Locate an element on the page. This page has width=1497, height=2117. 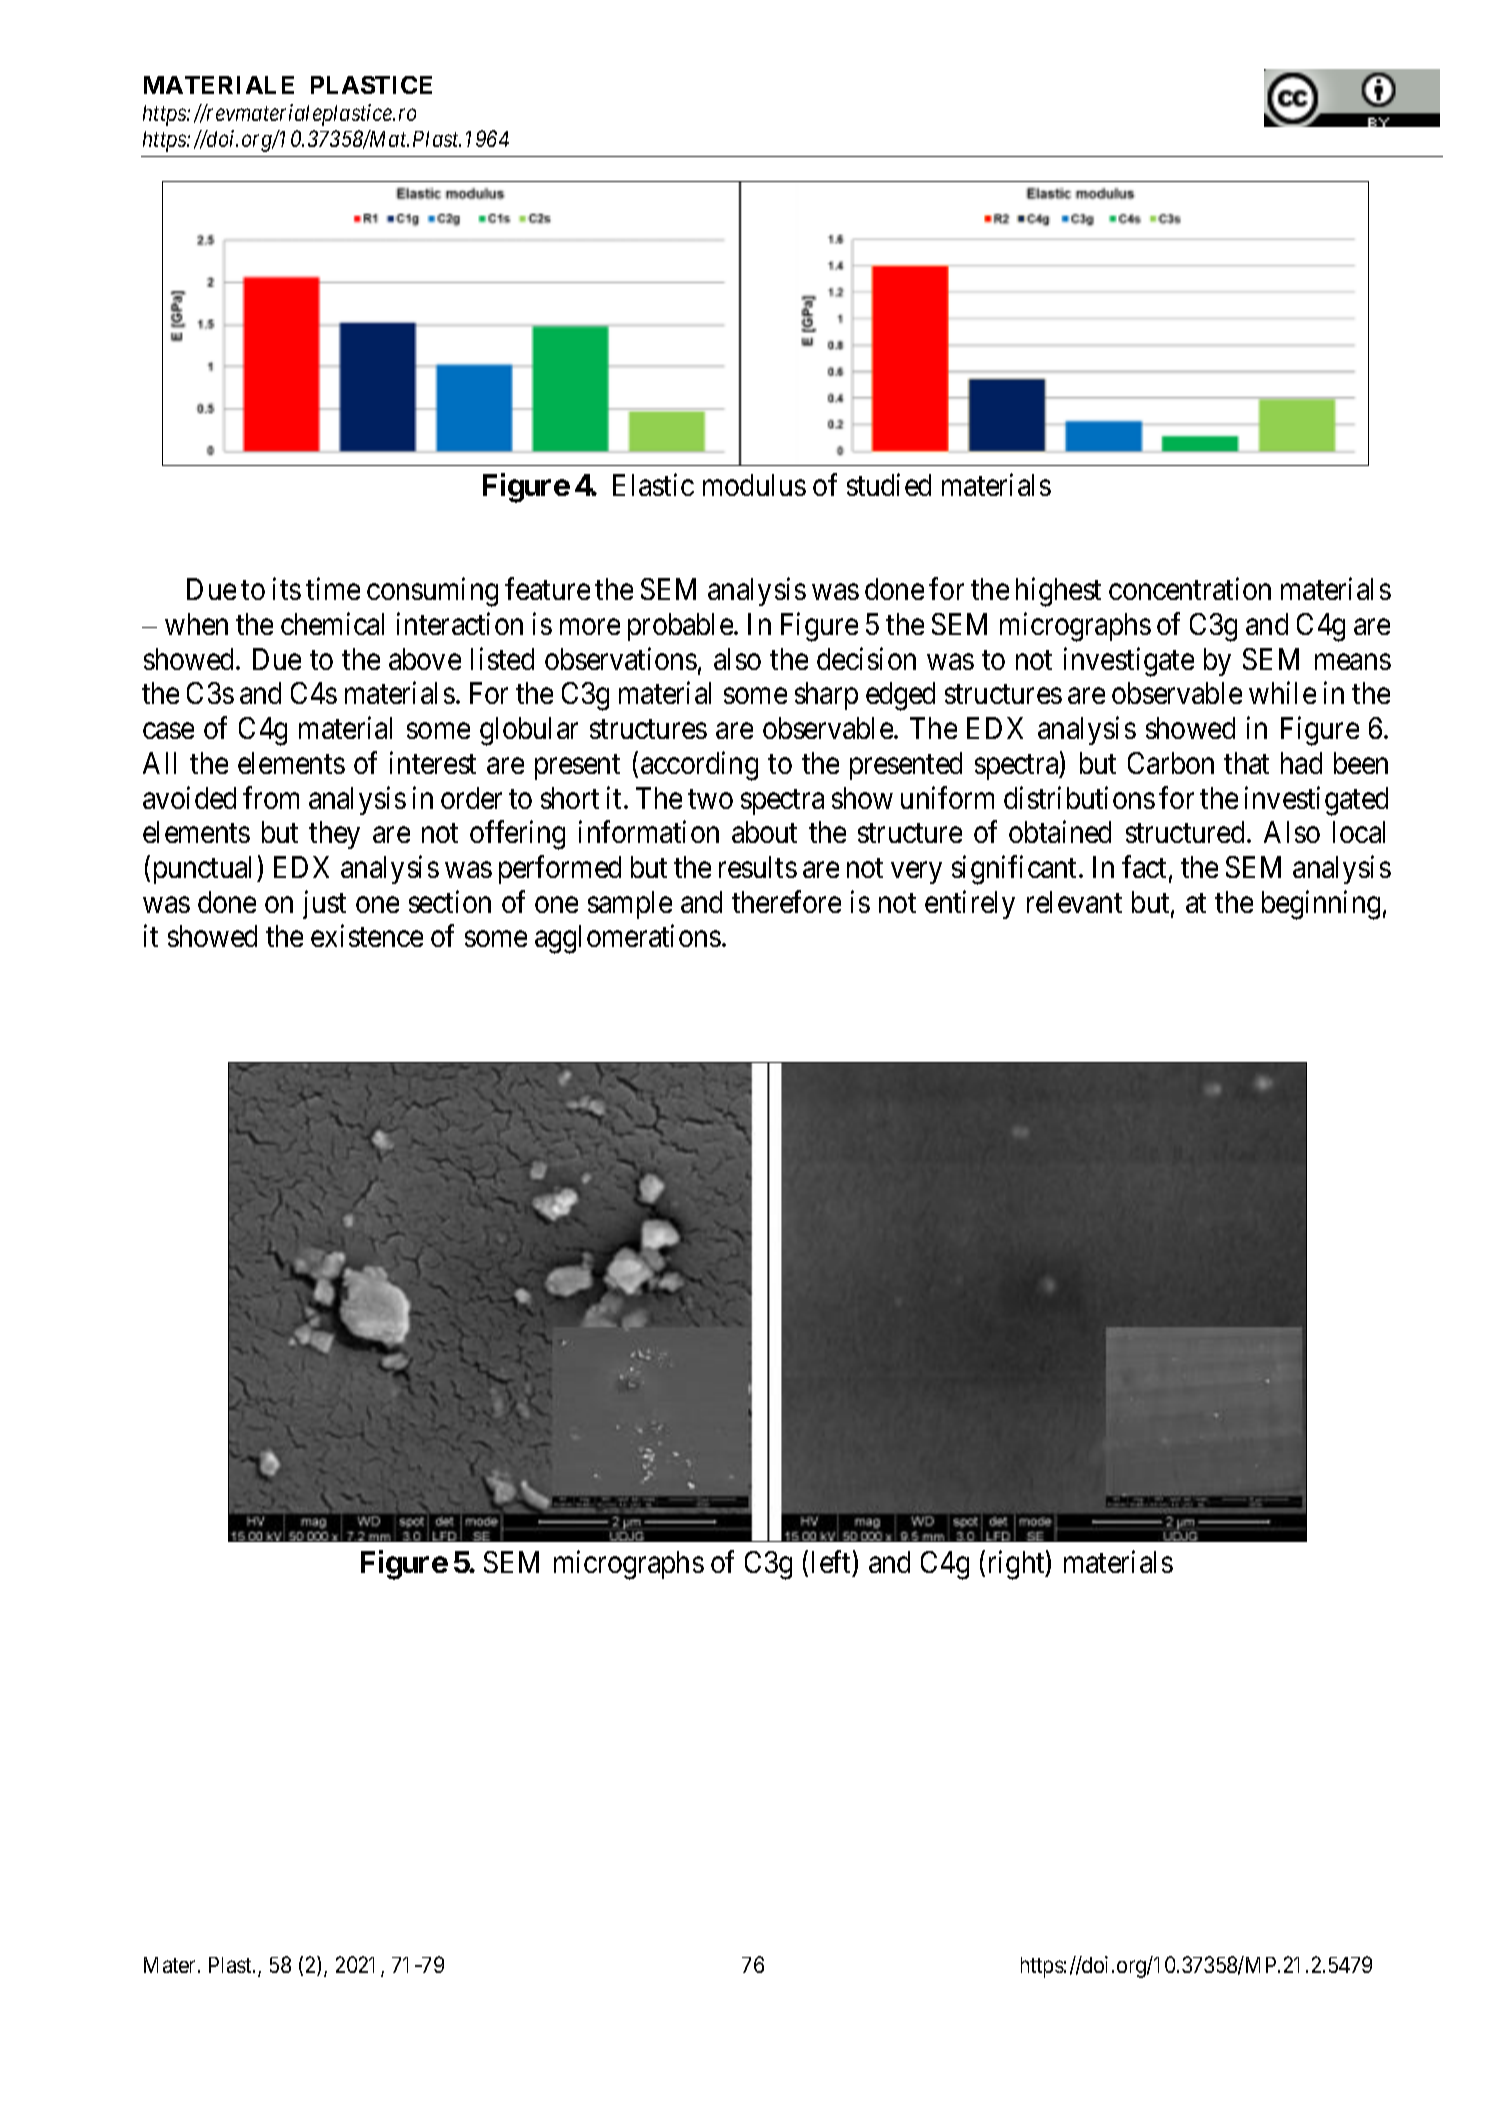
studied is located at coordinates (889, 485).
